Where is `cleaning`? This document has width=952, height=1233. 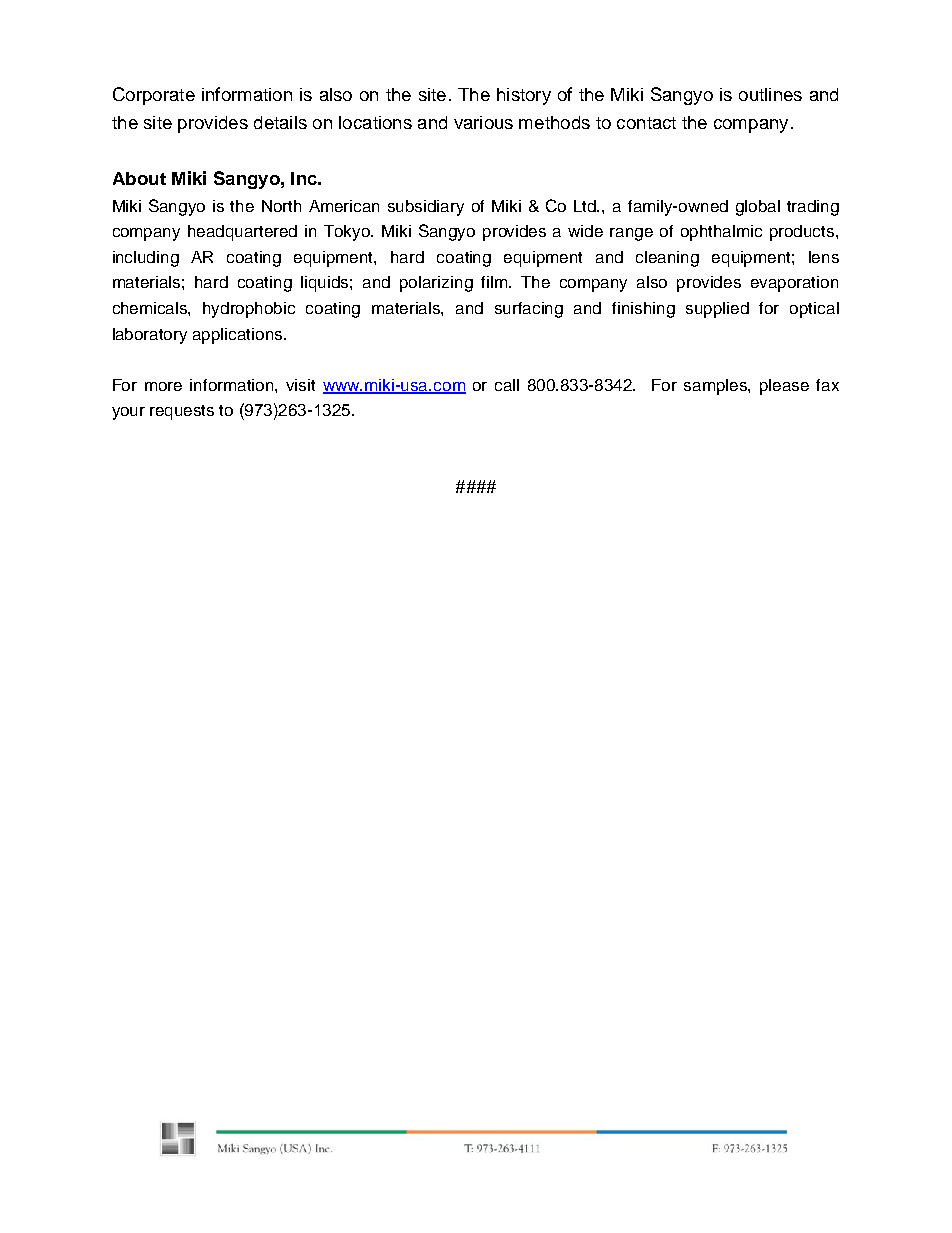 cleaning is located at coordinates (667, 259).
